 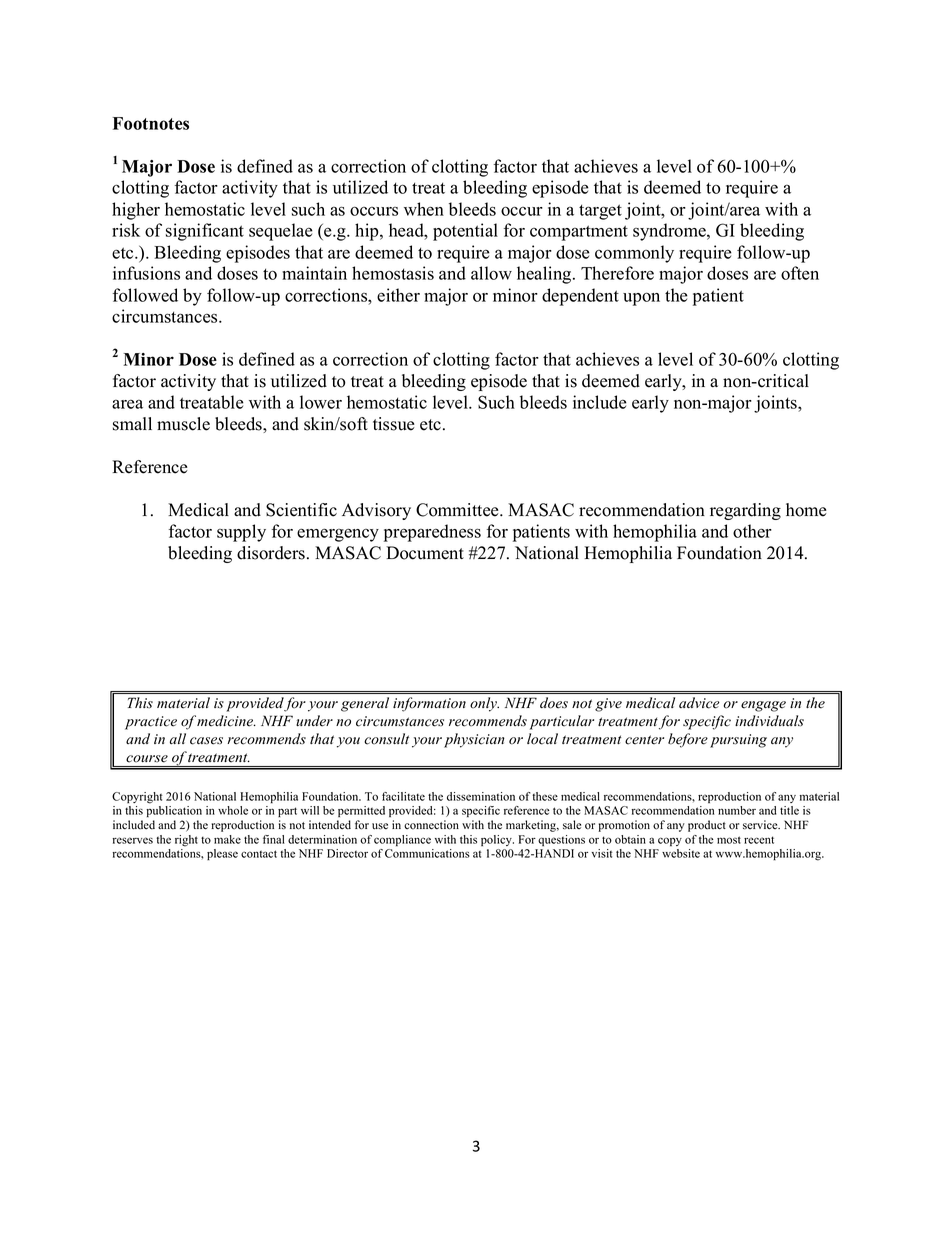 I want to click on other, so click(x=752, y=531).
